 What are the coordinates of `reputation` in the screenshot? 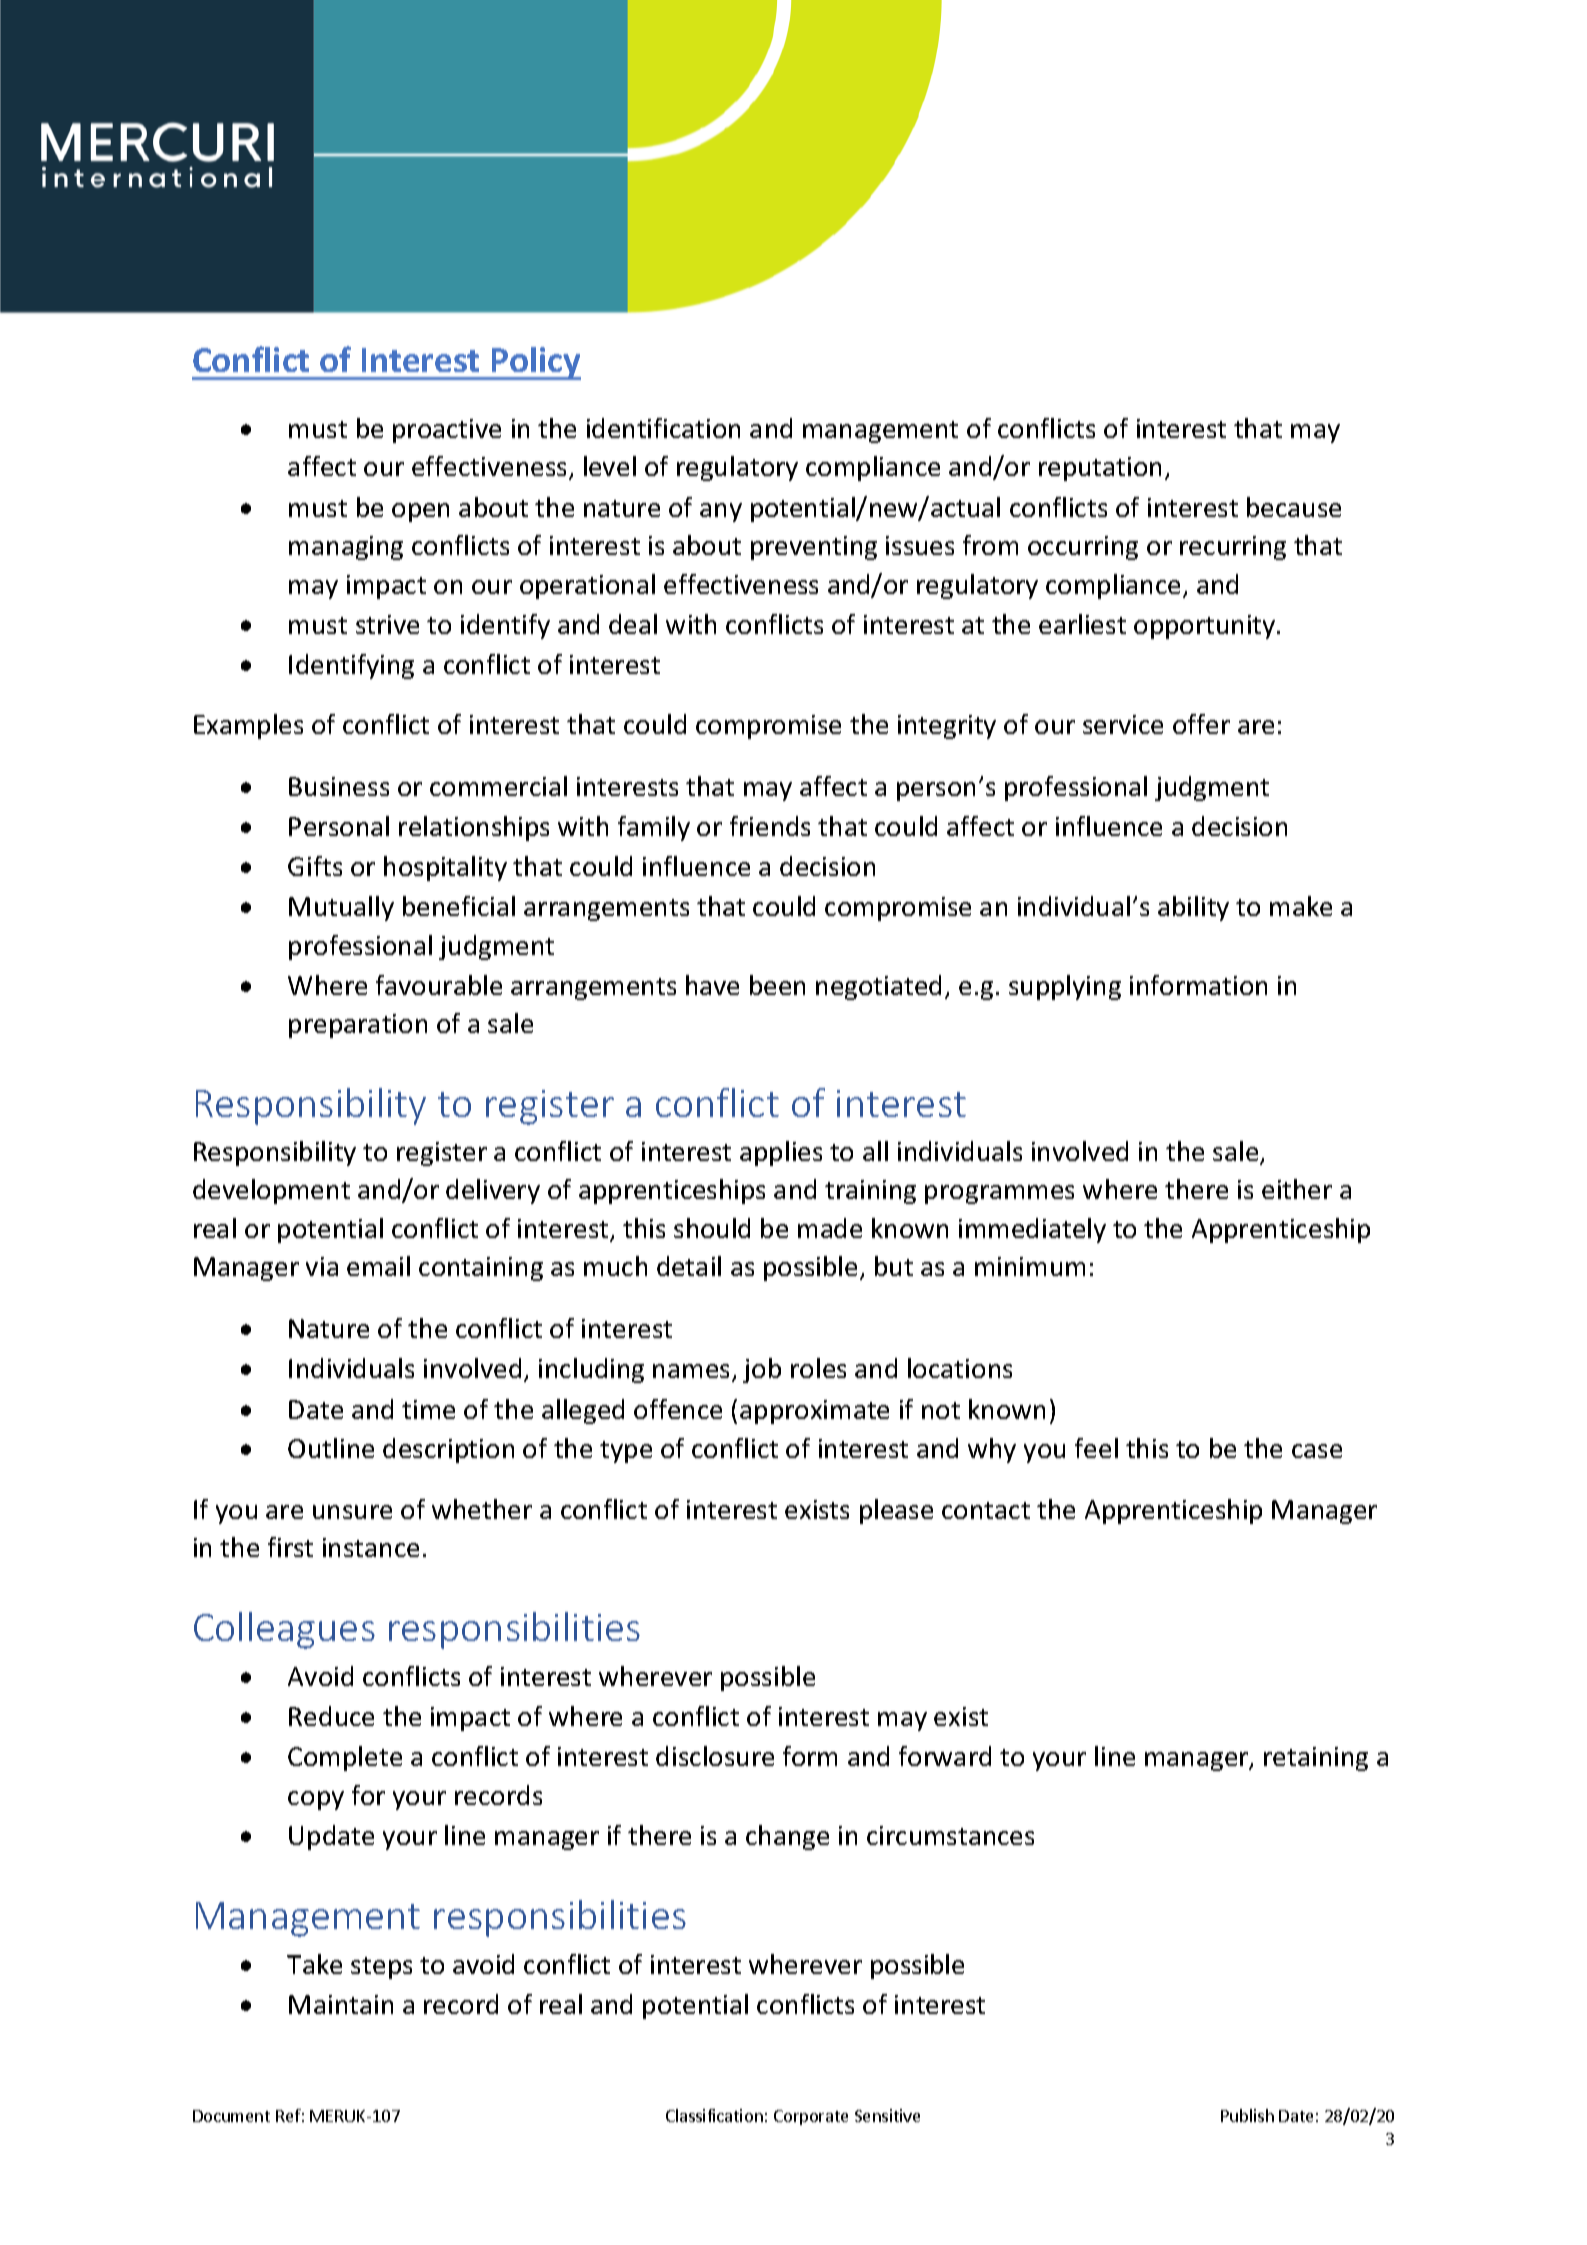 It's located at (1100, 469).
